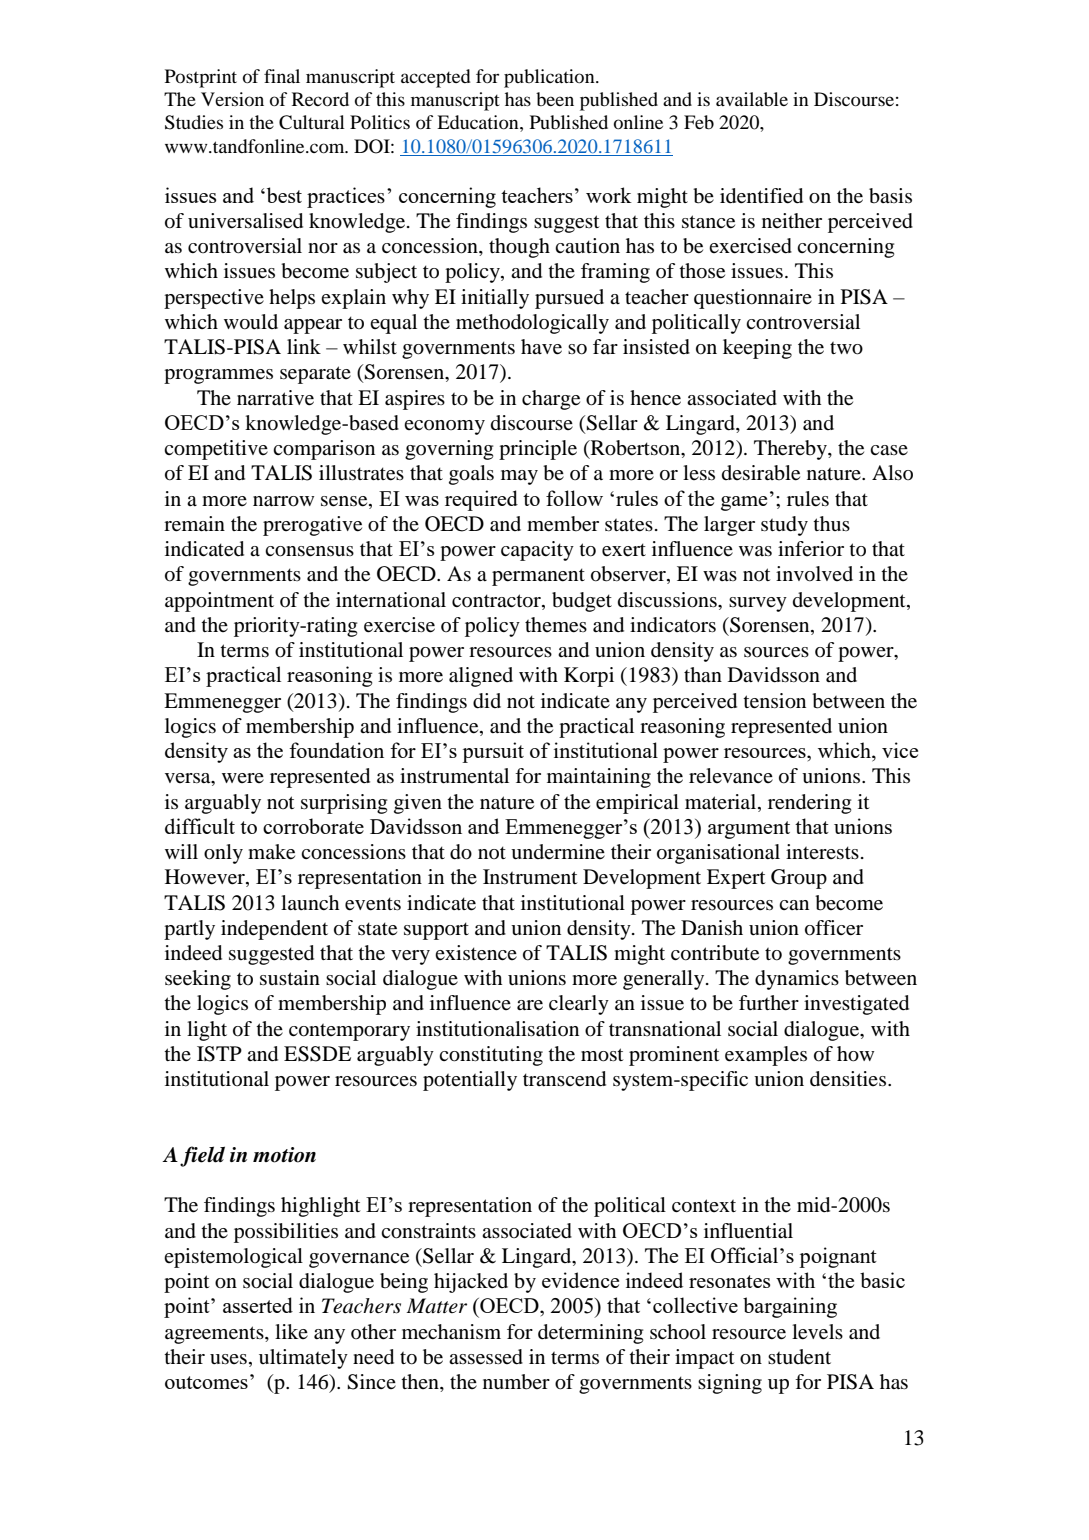 The height and width of the document is (1540, 1089). What do you see at coordinates (493, 752) in the document?
I see `pursuit` at bounding box center [493, 752].
